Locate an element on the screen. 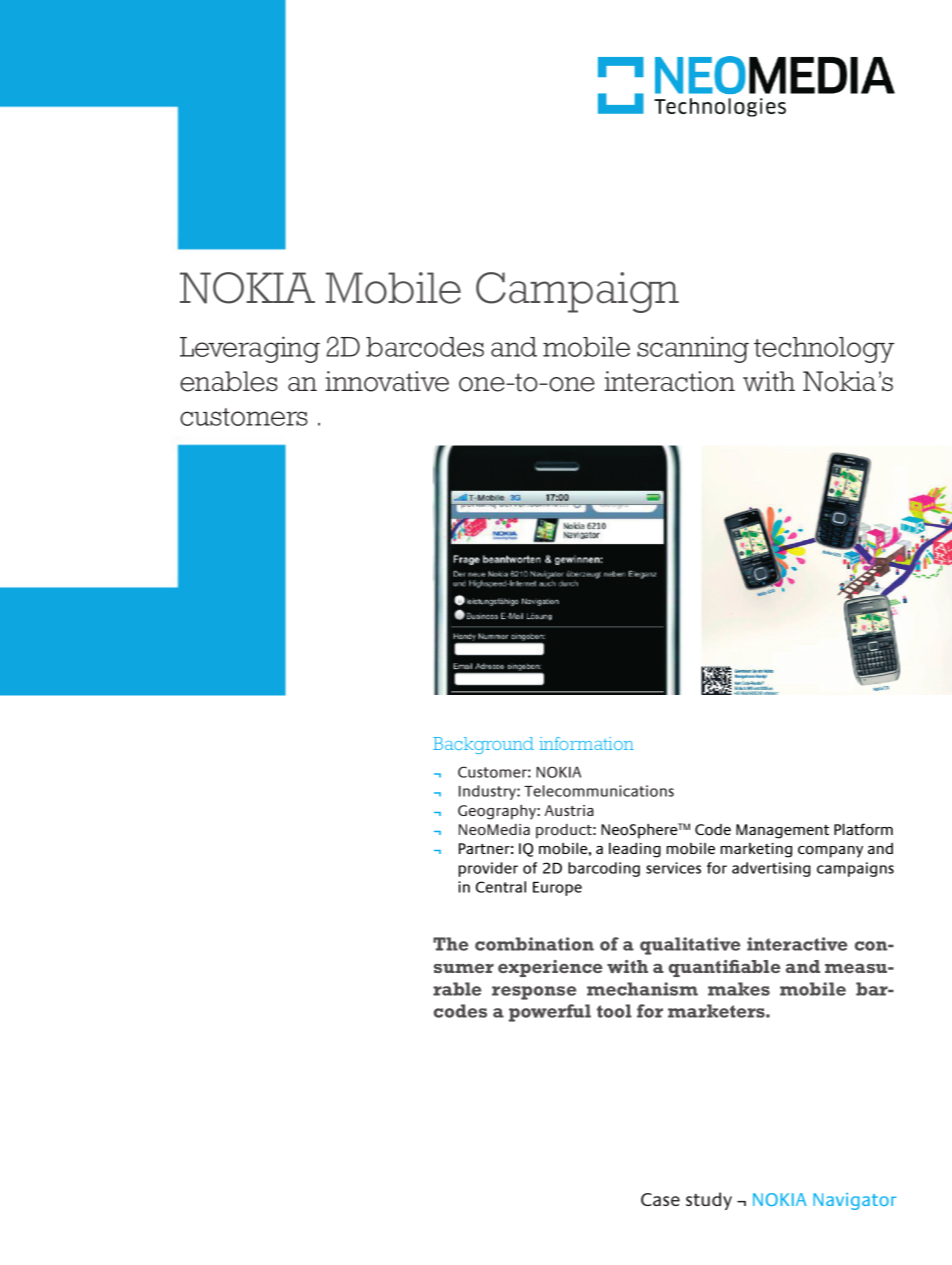  The is located at coordinates (450, 944).
